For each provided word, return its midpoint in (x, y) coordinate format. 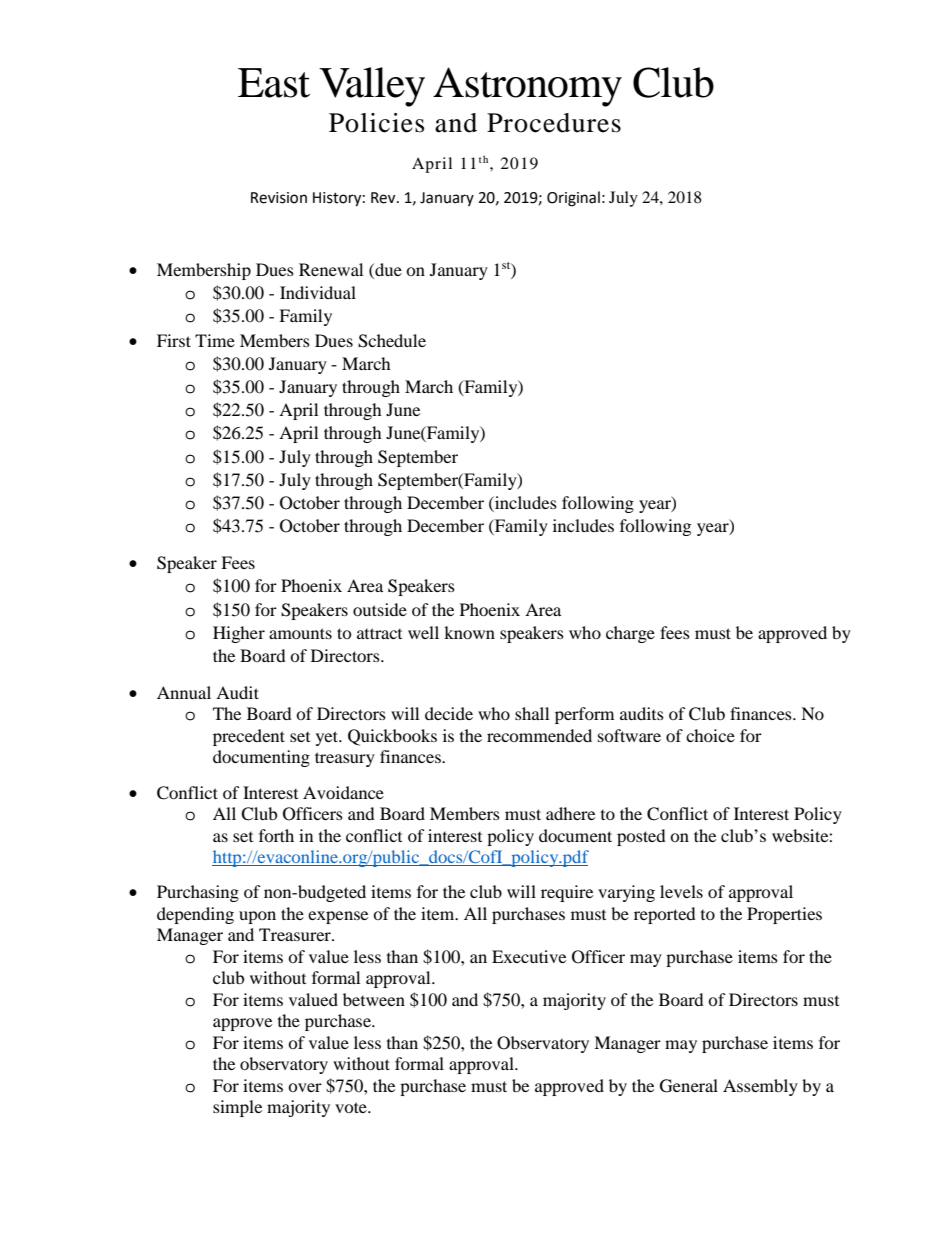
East (274, 83)
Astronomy (527, 87)
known (469, 632)
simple (237, 1108)
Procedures (554, 123)
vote (352, 1107)
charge (630, 634)
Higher (239, 634)
